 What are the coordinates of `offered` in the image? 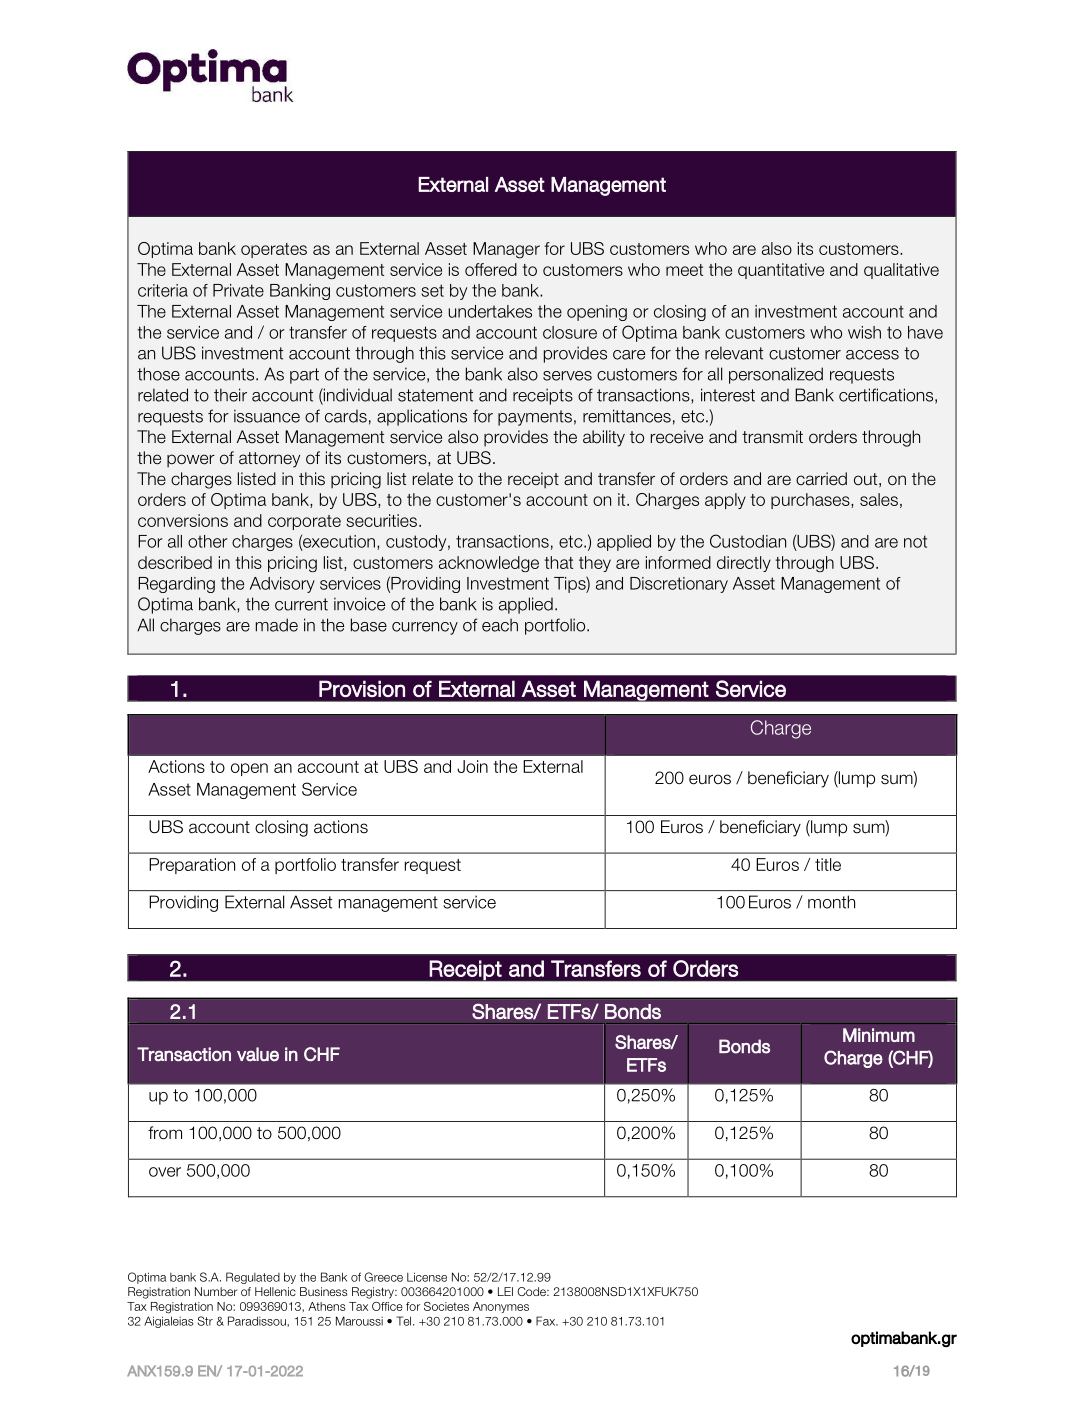 It's located at (491, 269).
